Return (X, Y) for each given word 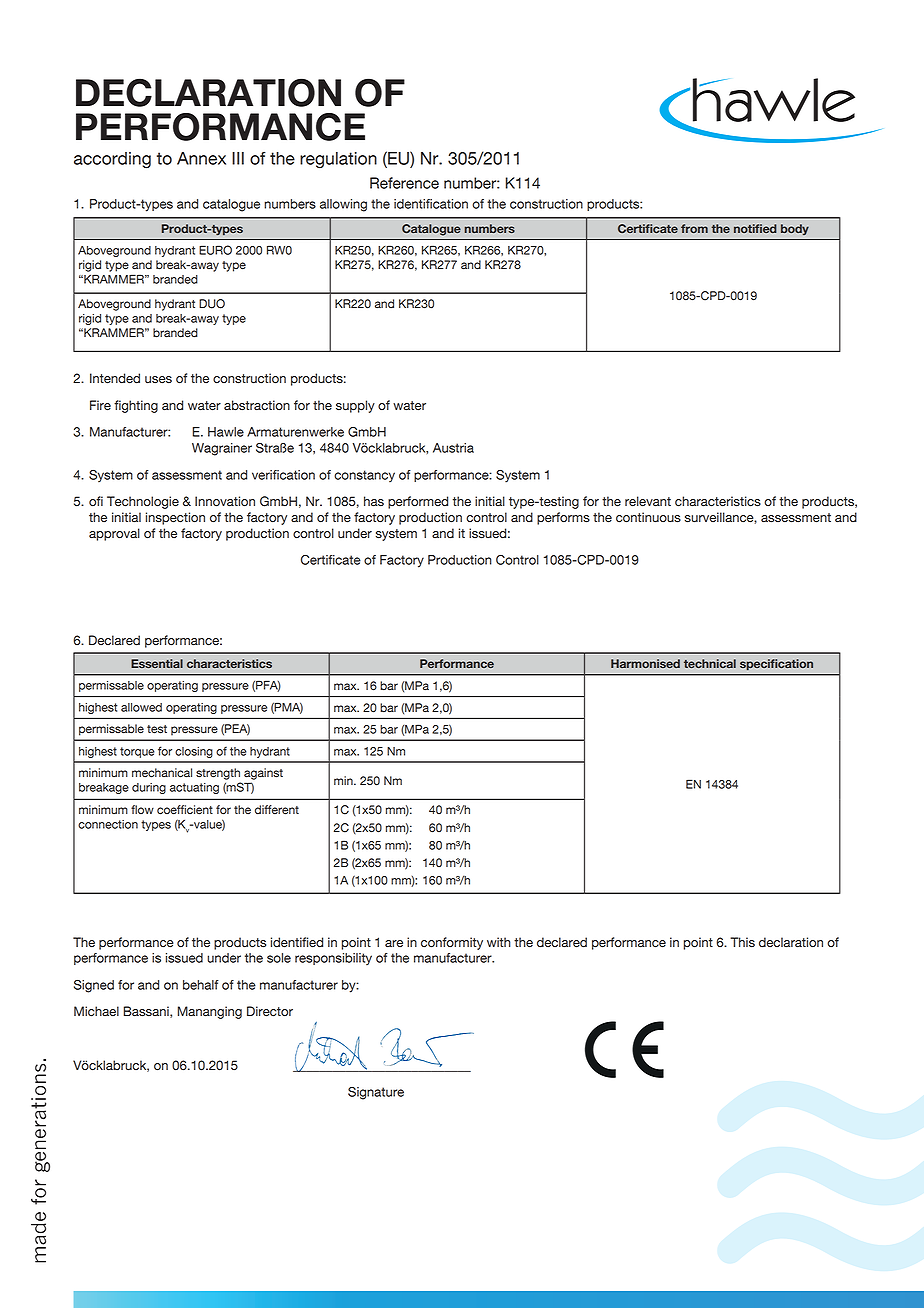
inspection (175, 518)
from (694, 228)
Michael (96, 1011)
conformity (452, 943)
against (263, 774)
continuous (648, 517)
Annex (201, 158)
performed (418, 502)
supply (355, 406)
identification (431, 204)
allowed (141, 707)
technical (710, 663)
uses (158, 380)
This (742, 942)
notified (755, 228)
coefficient (185, 810)
